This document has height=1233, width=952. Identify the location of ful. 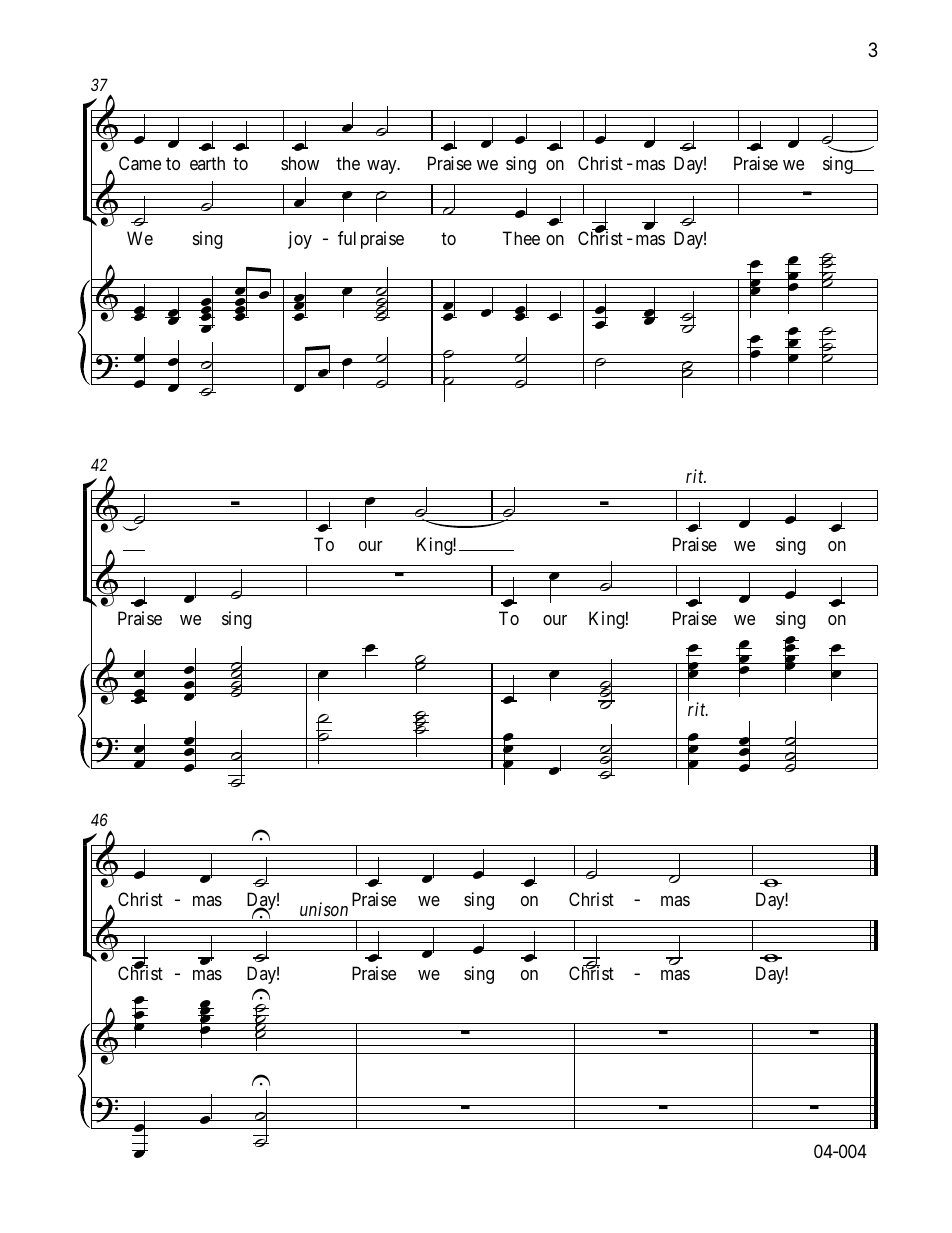
(347, 238).
